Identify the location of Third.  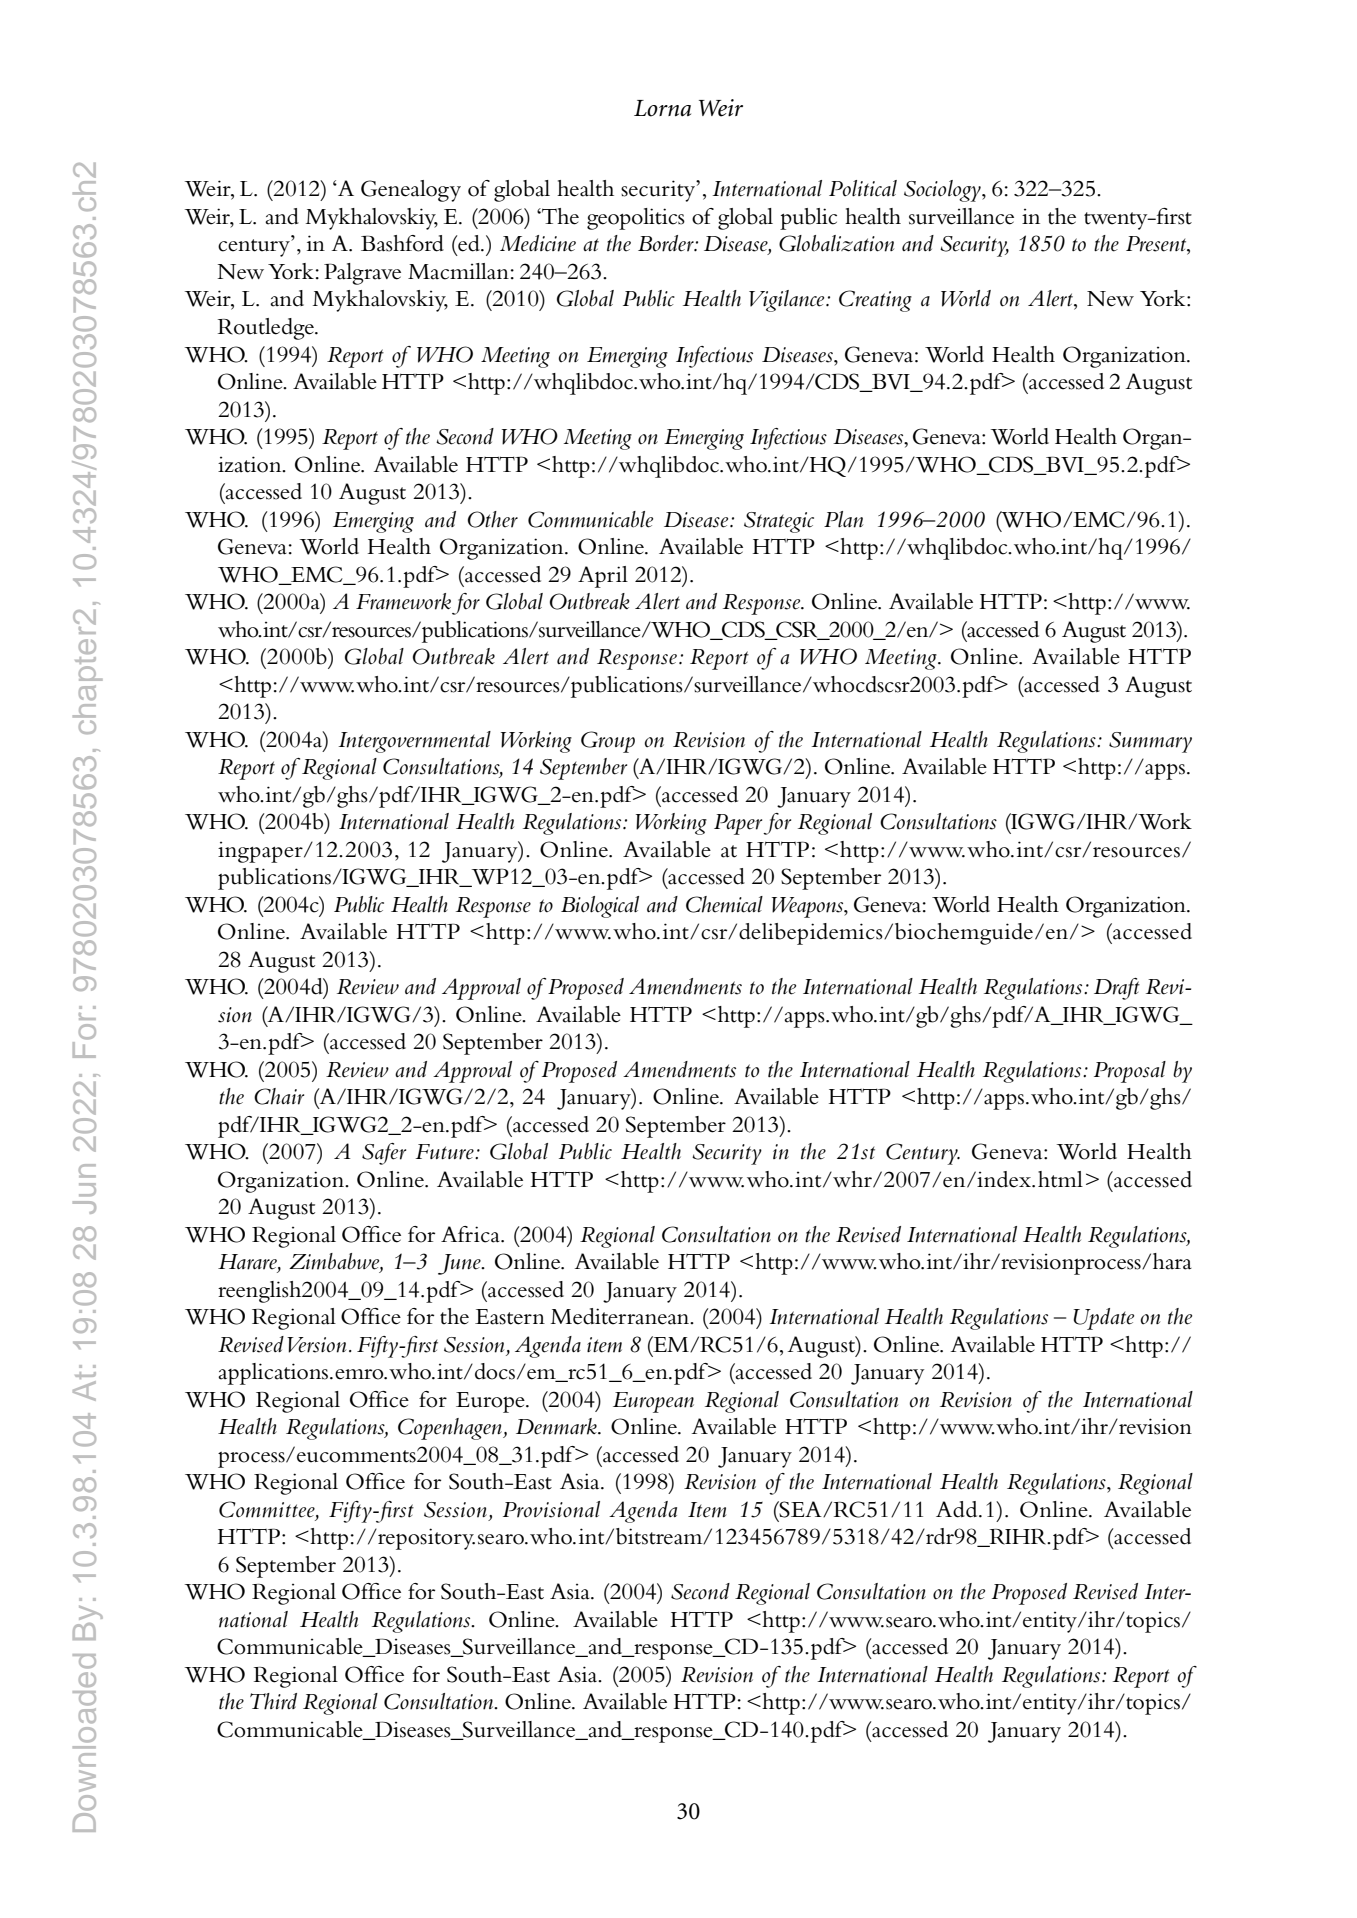
(273, 1701).
